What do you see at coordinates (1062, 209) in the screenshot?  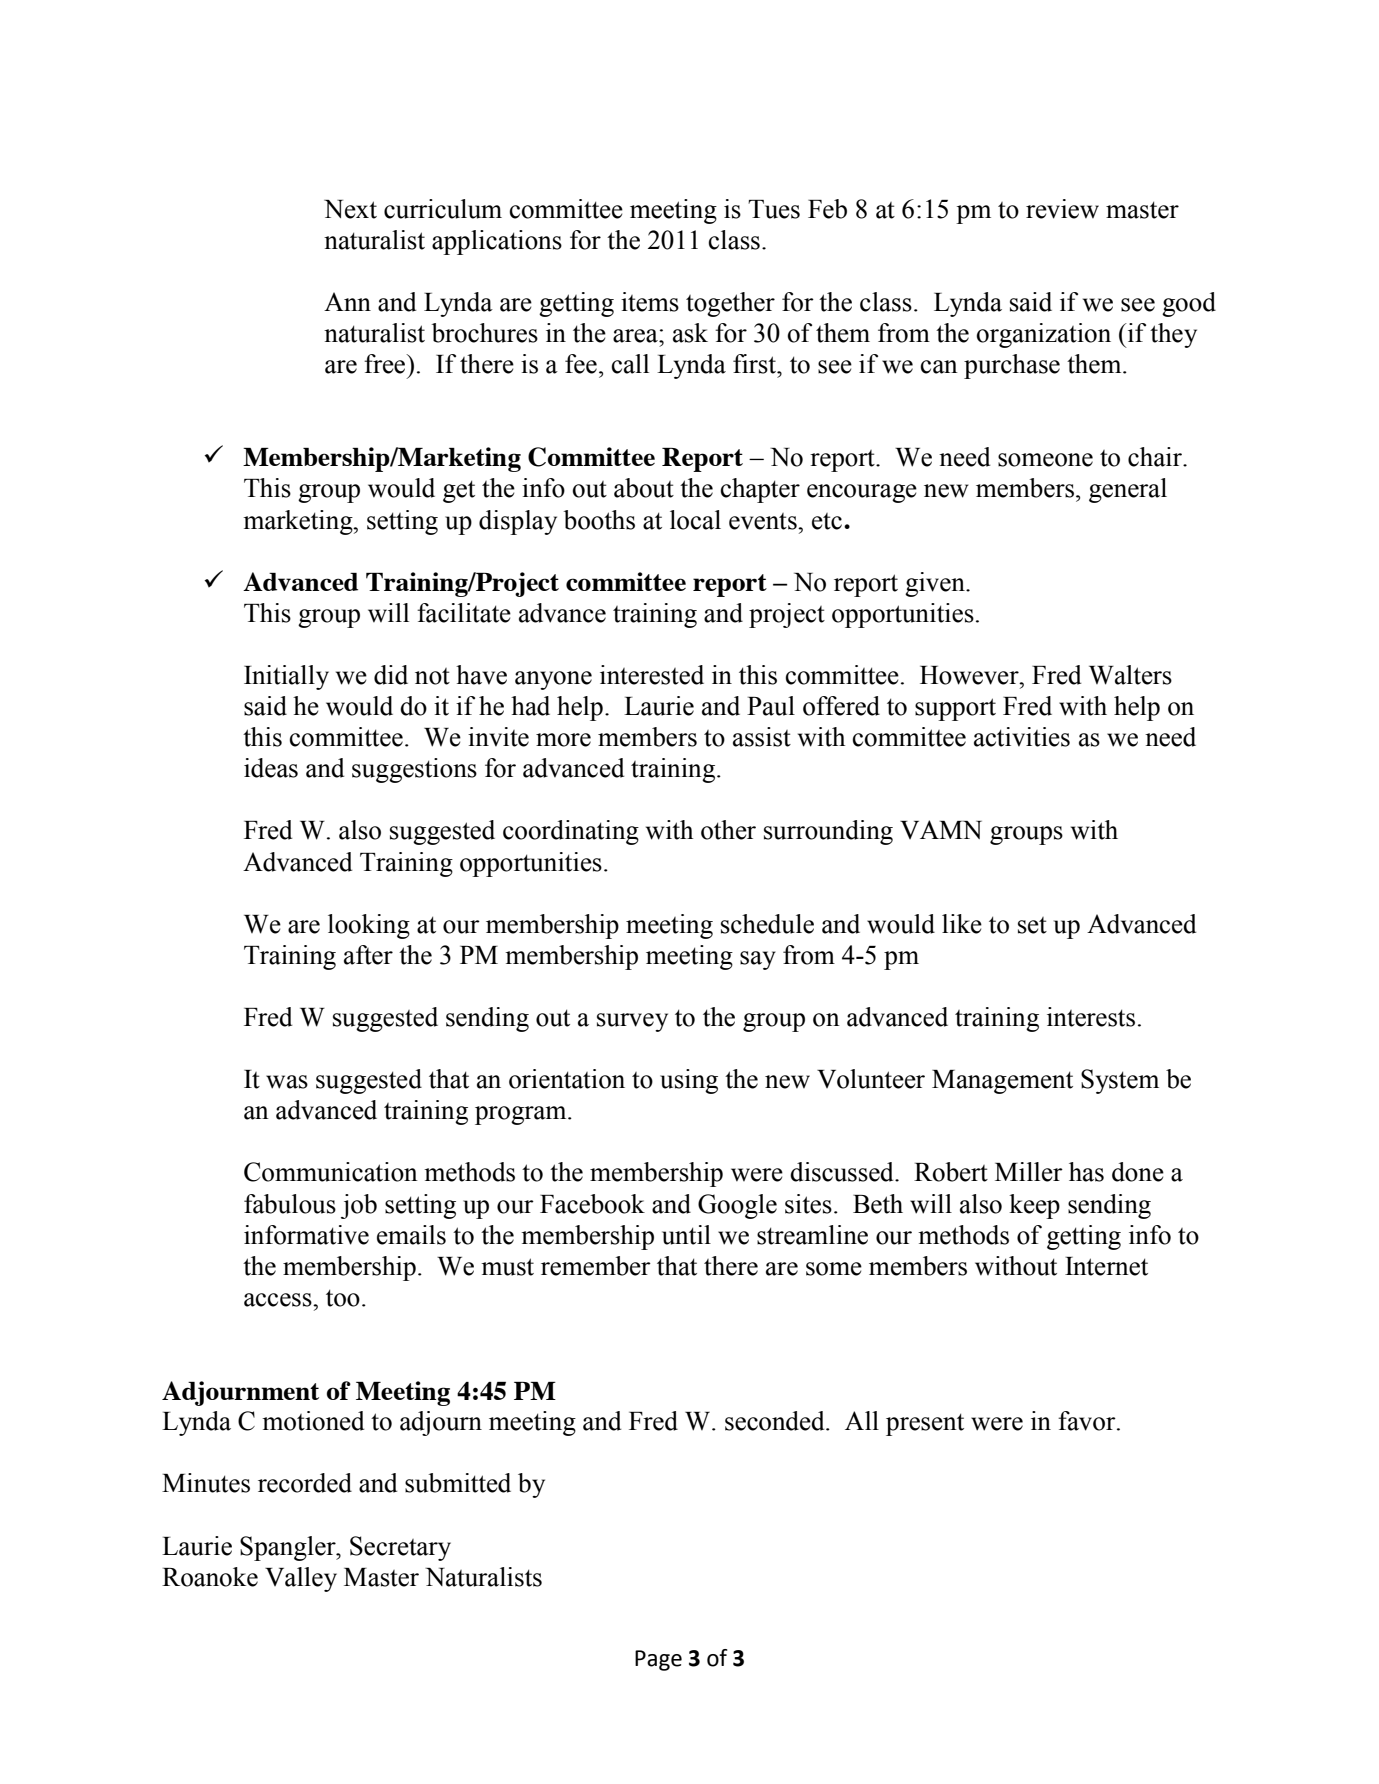 I see `review` at bounding box center [1062, 209].
